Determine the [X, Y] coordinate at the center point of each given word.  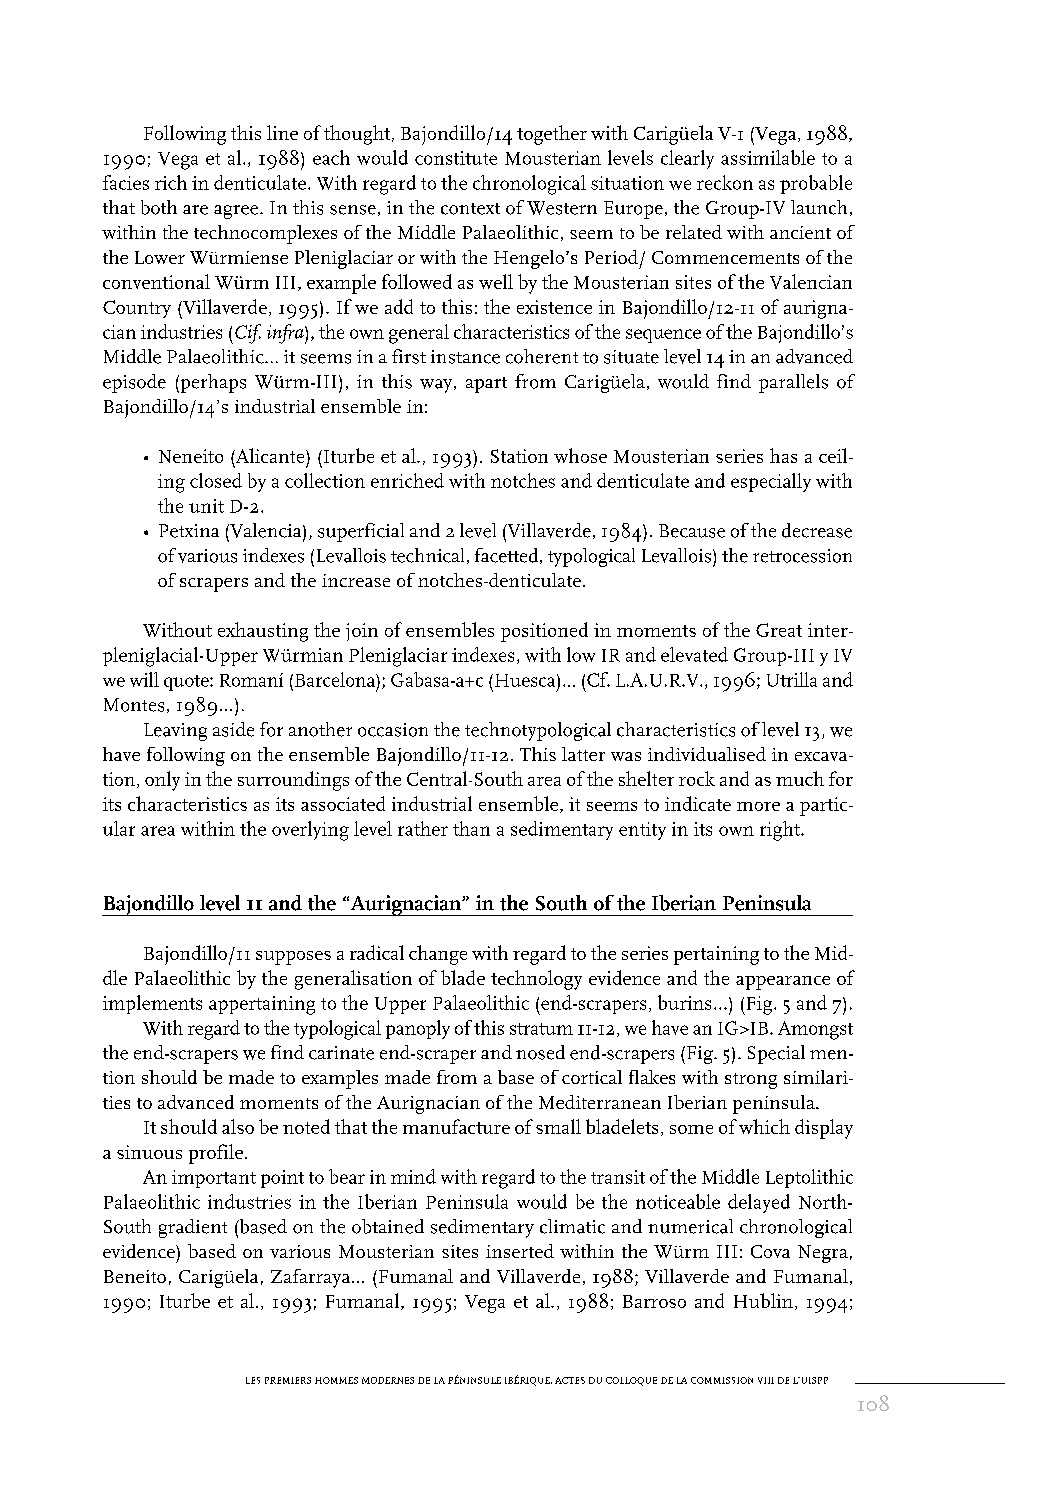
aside [233, 729]
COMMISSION [722, 1380]
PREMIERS [288, 1380]
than [471, 828]
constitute [456, 158]
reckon [725, 182]
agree [237, 212]
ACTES [570, 1380]
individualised [707, 754]
